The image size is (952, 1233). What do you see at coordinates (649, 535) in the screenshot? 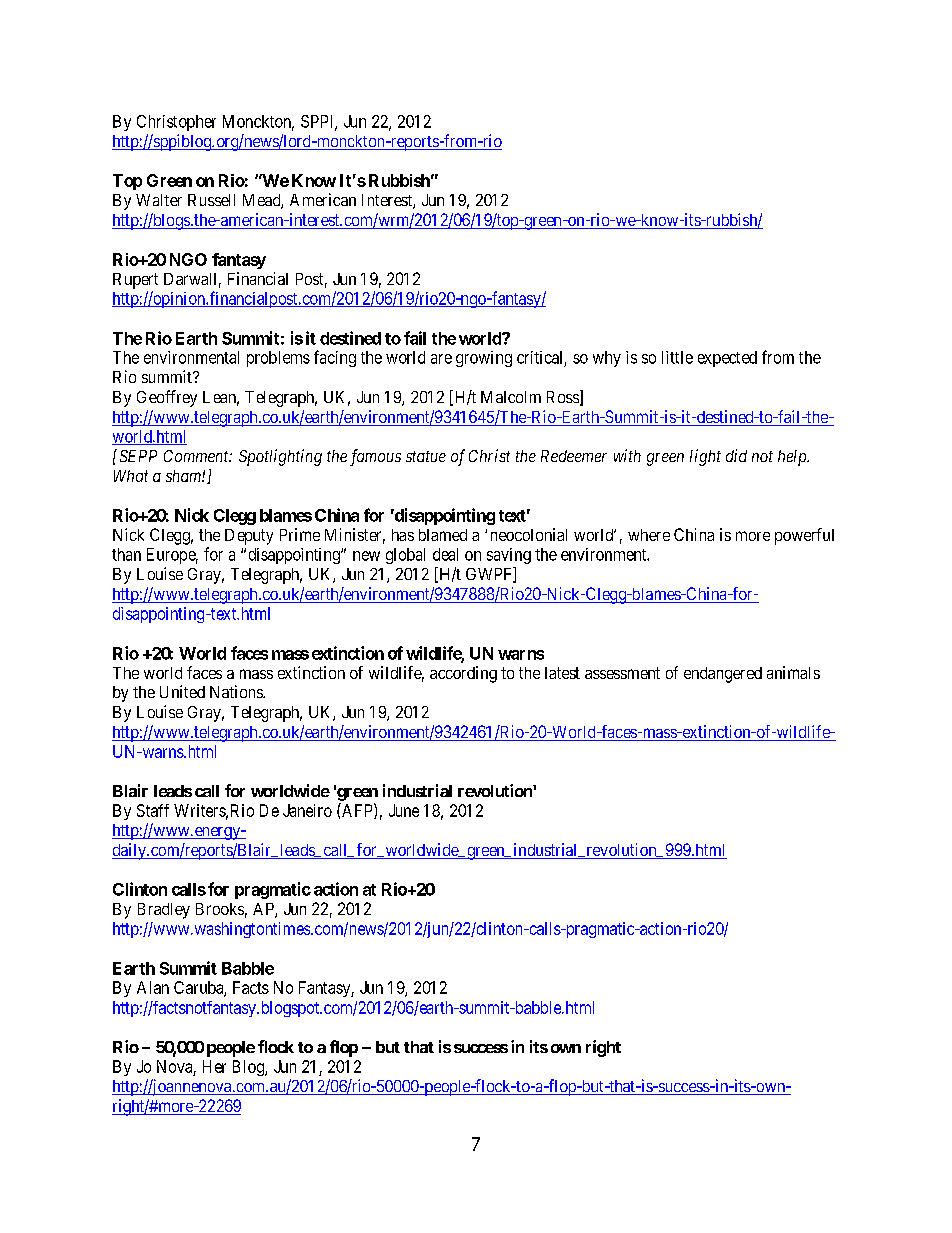
I see `where` at bounding box center [649, 535].
